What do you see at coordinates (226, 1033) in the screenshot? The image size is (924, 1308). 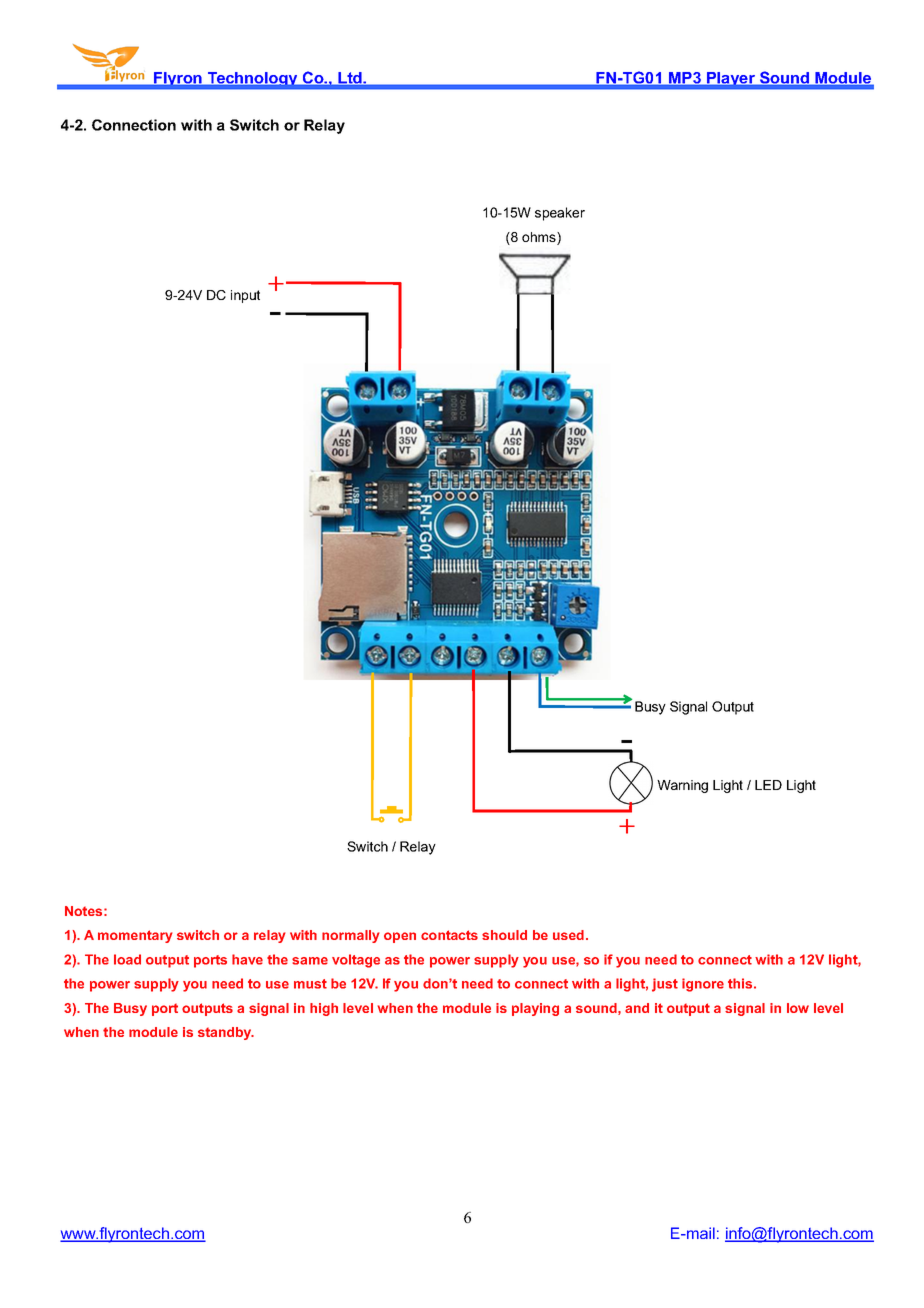 I see `standby` at bounding box center [226, 1033].
